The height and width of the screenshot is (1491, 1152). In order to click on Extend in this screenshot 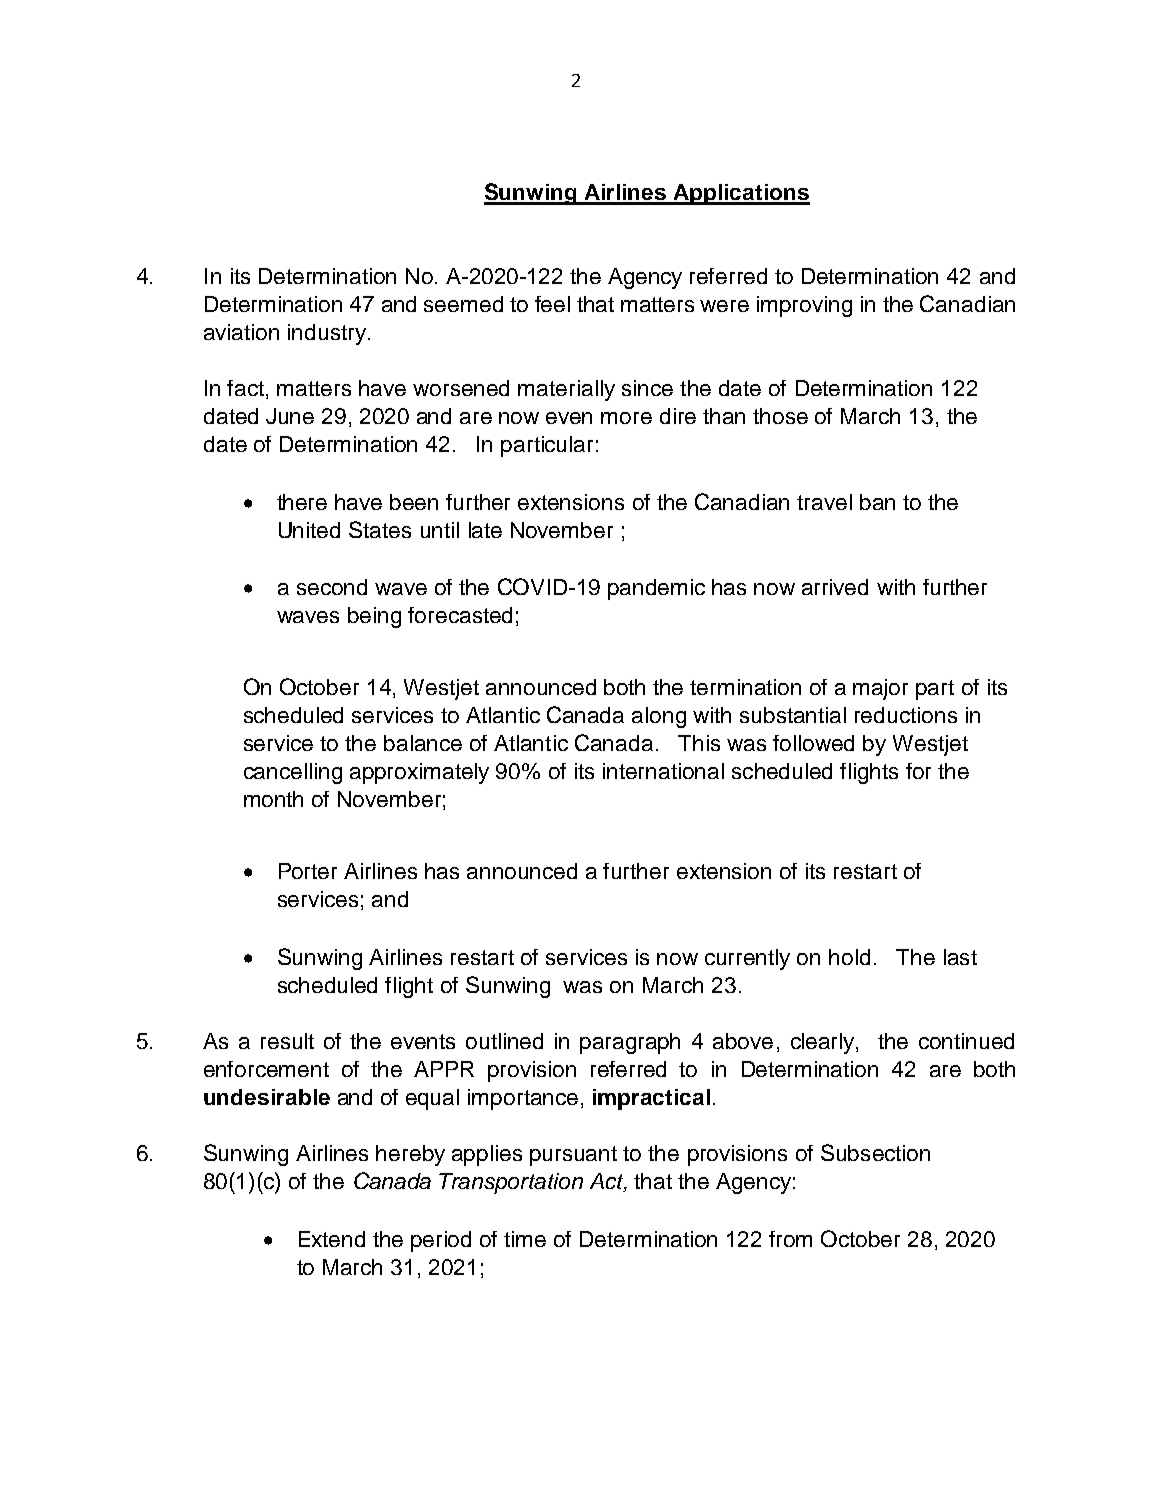, I will do `click(332, 1239)`.
